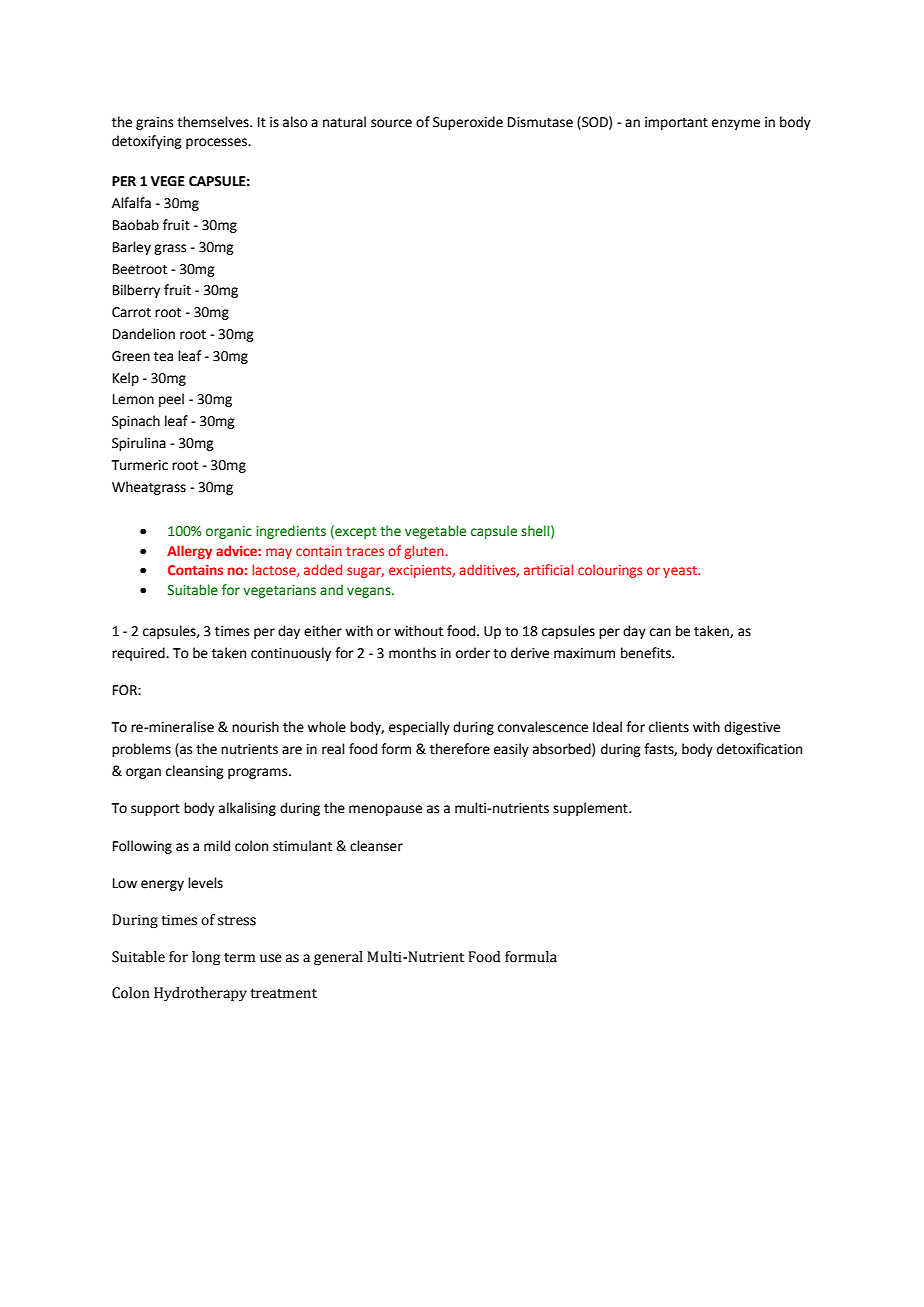 The width and height of the page is (924, 1307). I want to click on supplement, so click(591, 809).
